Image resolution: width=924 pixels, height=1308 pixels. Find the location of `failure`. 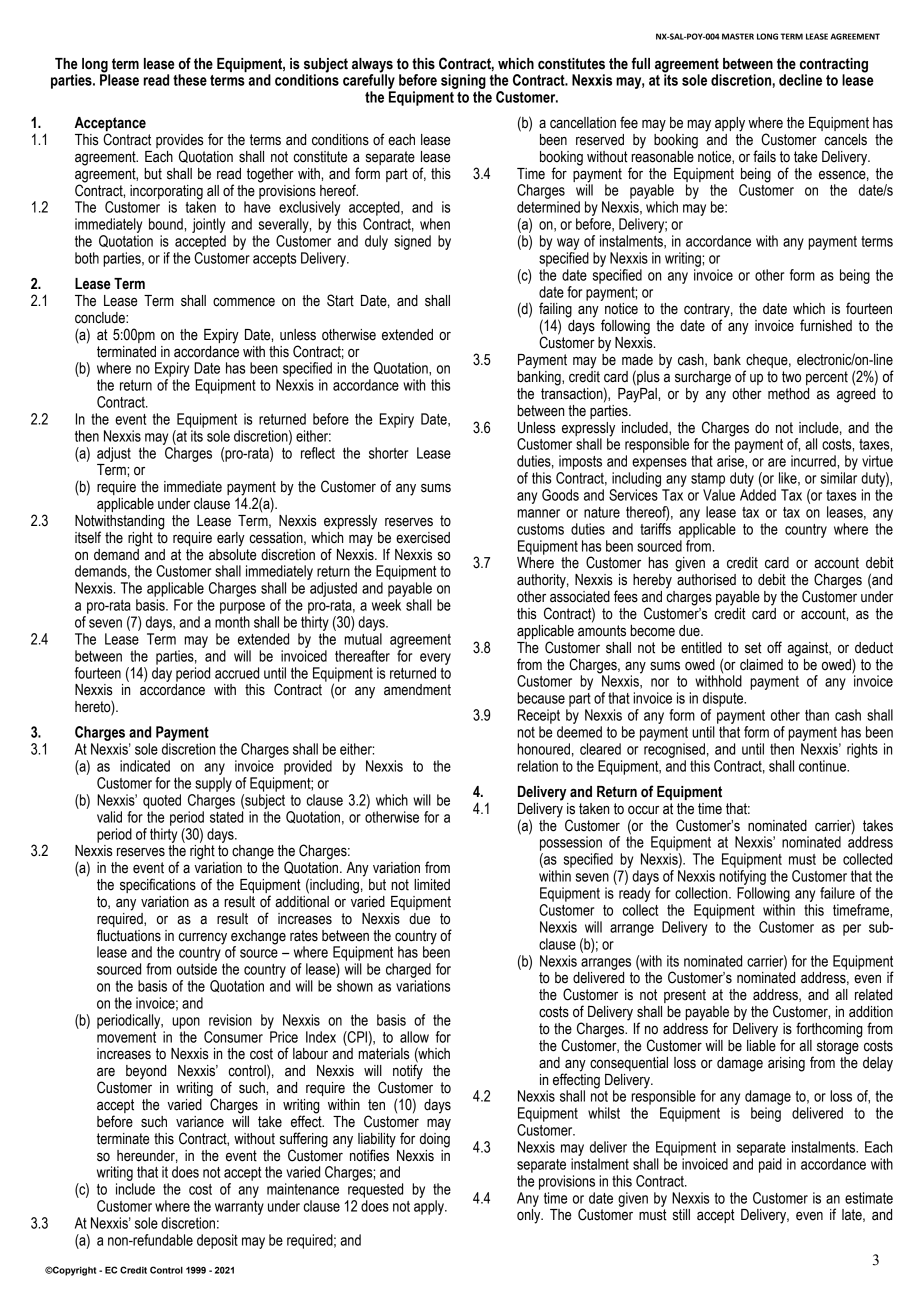

failure is located at coordinates (837, 893).
